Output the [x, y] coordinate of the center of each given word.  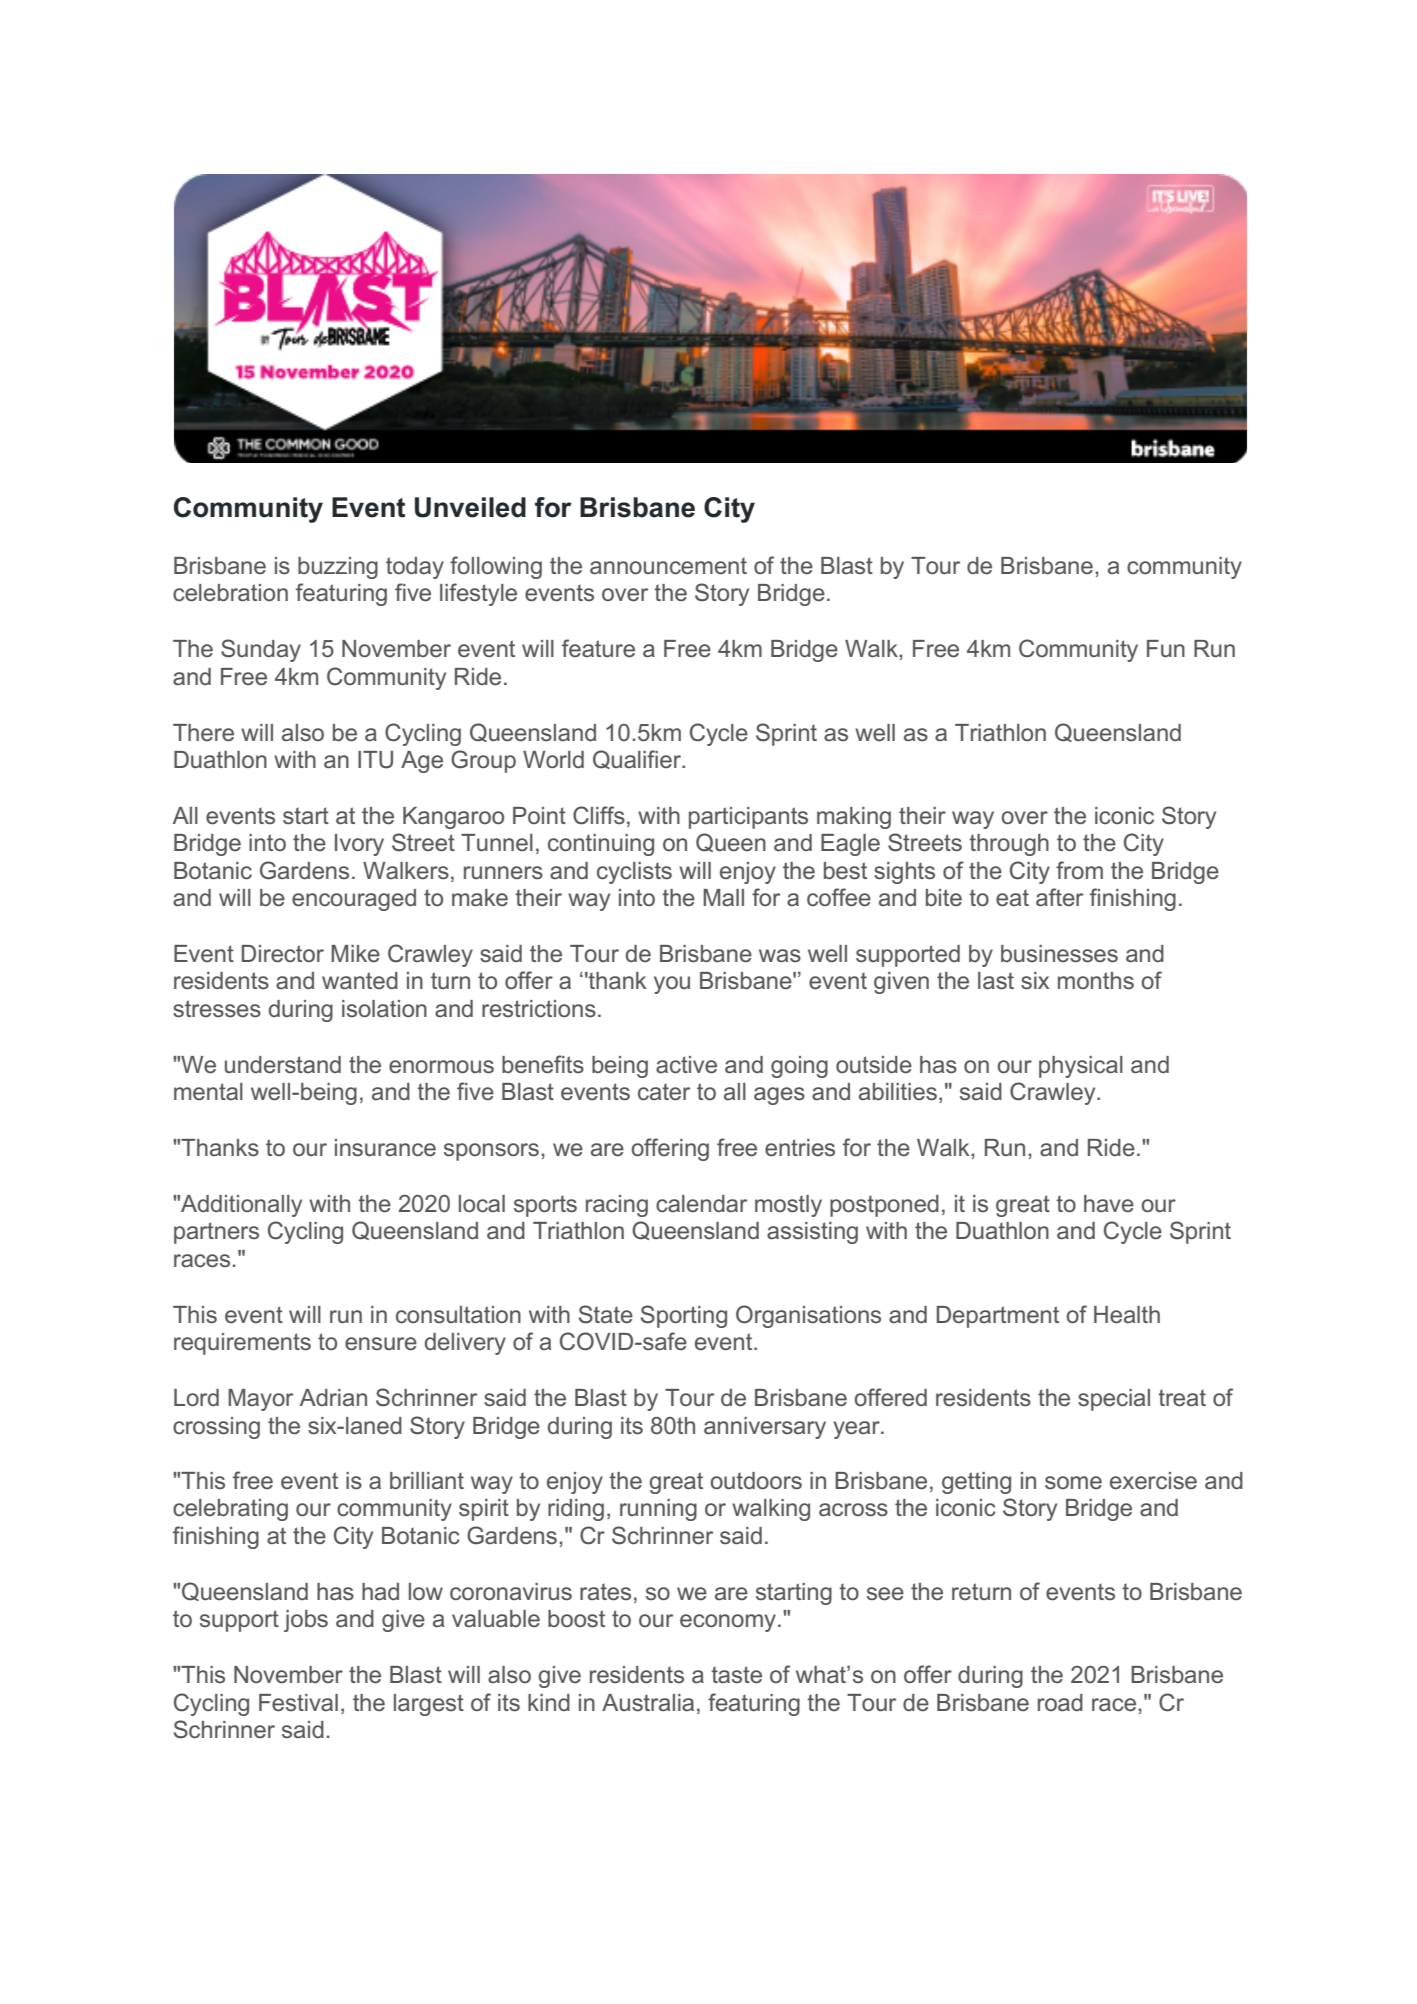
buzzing [338, 568]
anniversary [765, 1428]
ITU [375, 760]
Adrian [333, 1397]
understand [283, 1065]
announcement [668, 566]
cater [664, 1092]
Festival [298, 1703]
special [1114, 1400]
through [1009, 845]
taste [736, 1675]
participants [748, 818]
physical [1081, 1067]
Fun [1166, 648]
